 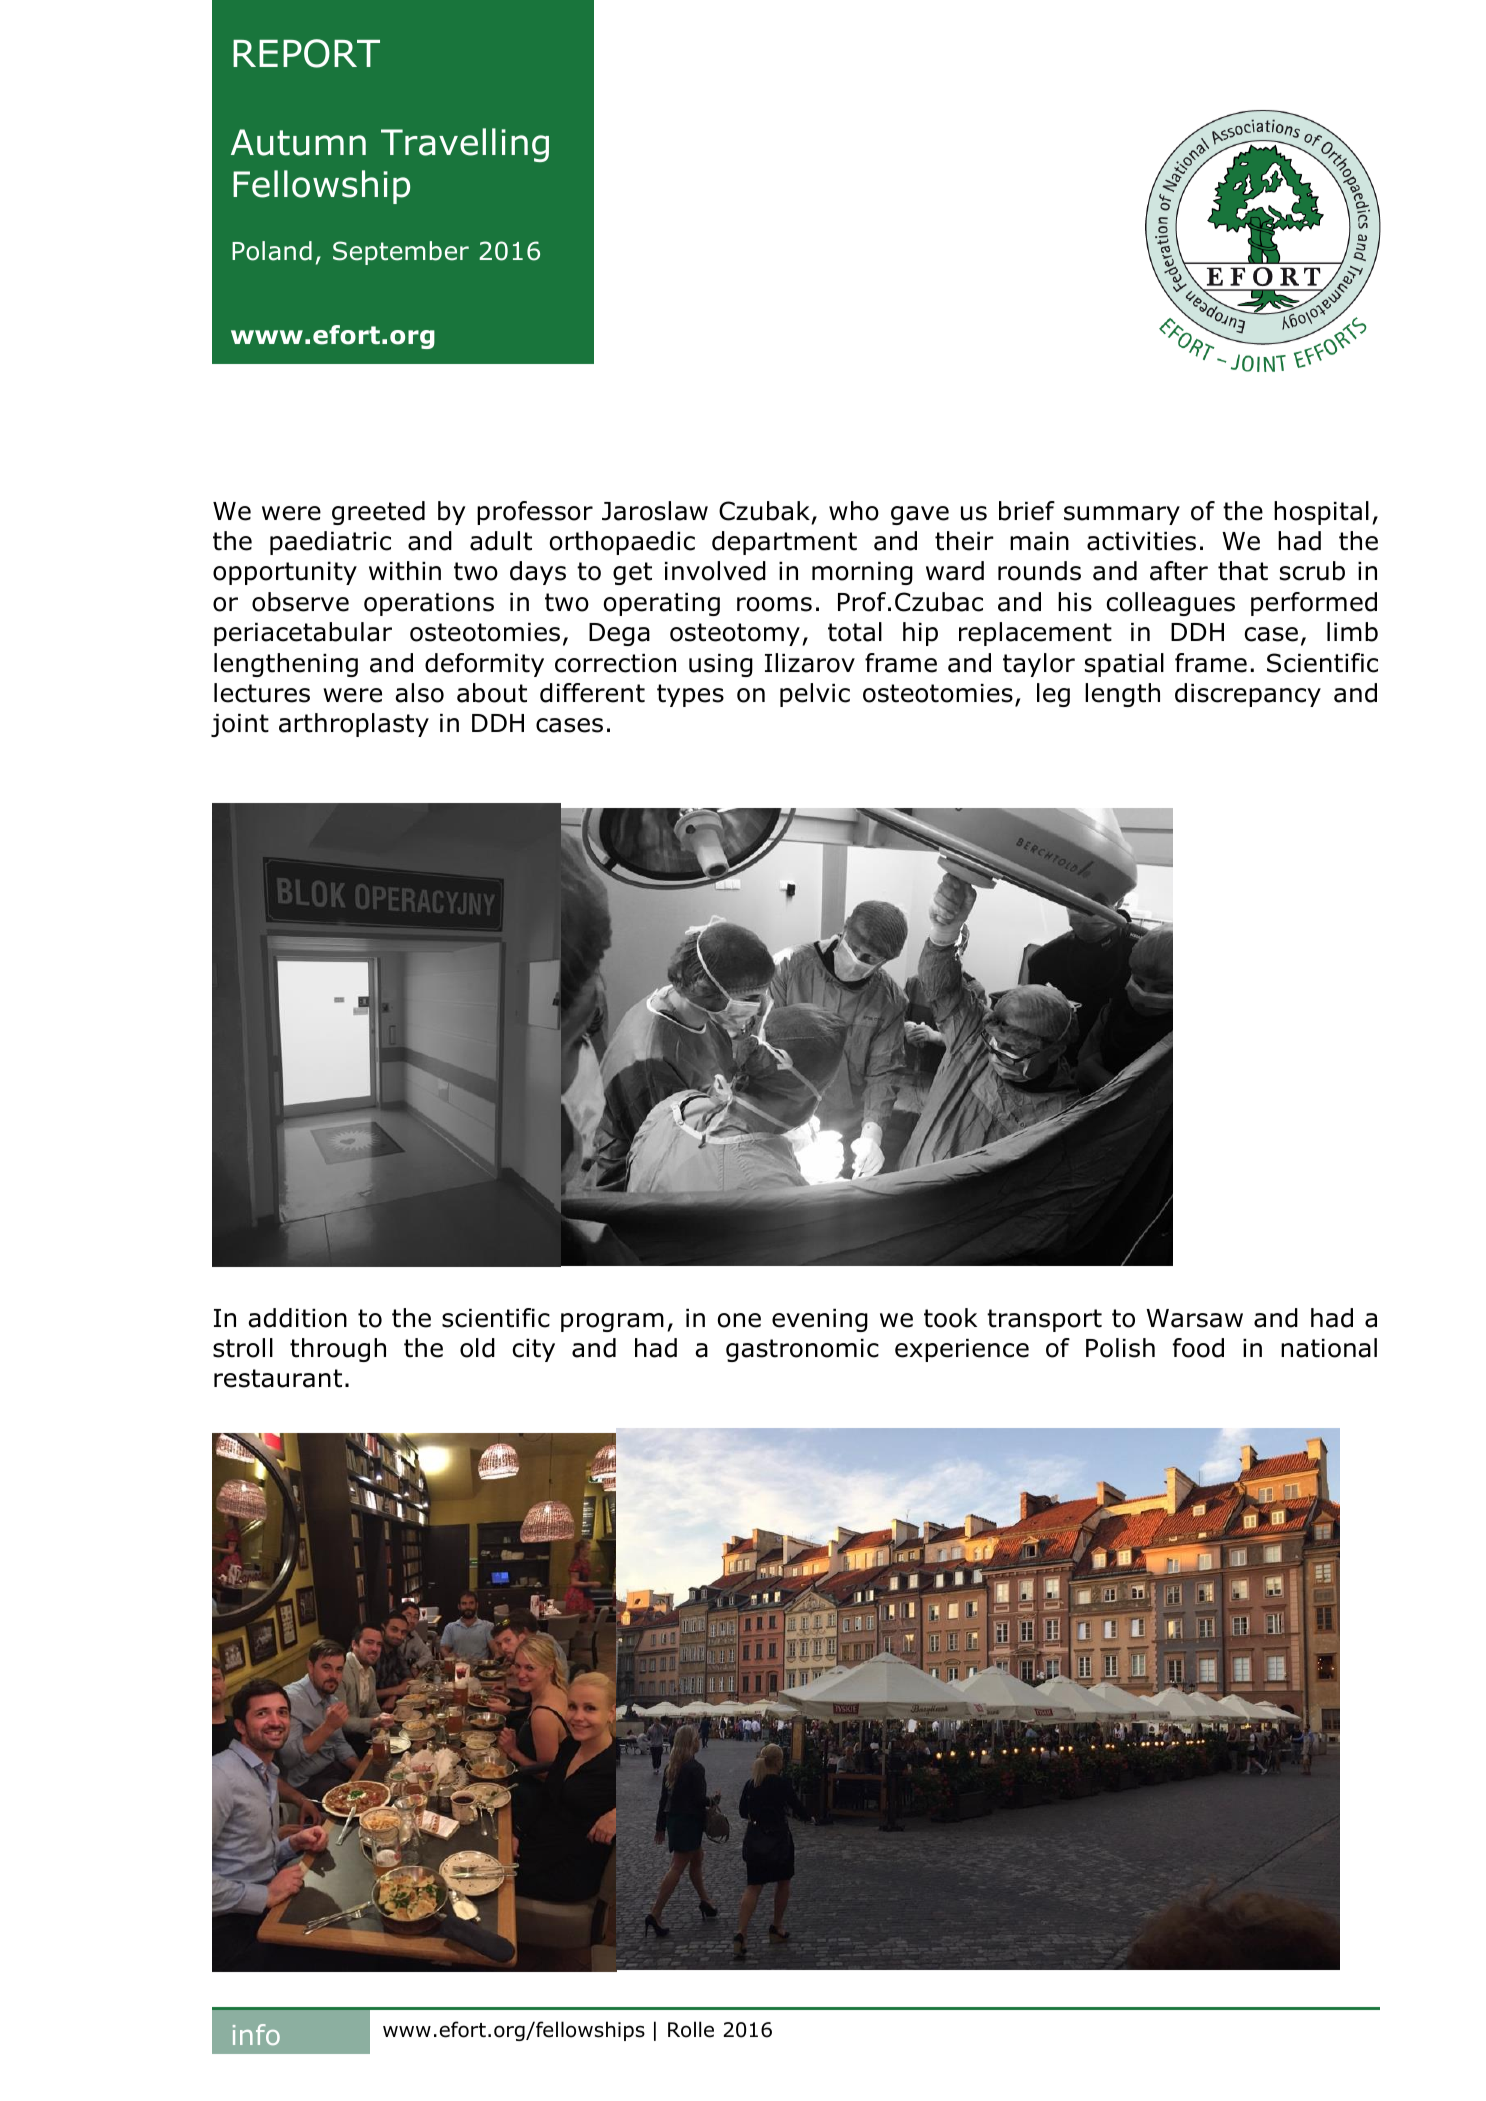 What do you see at coordinates (1198, 1348) in the screenshot?
I see `food` at bounding box center [1198, 1348].
